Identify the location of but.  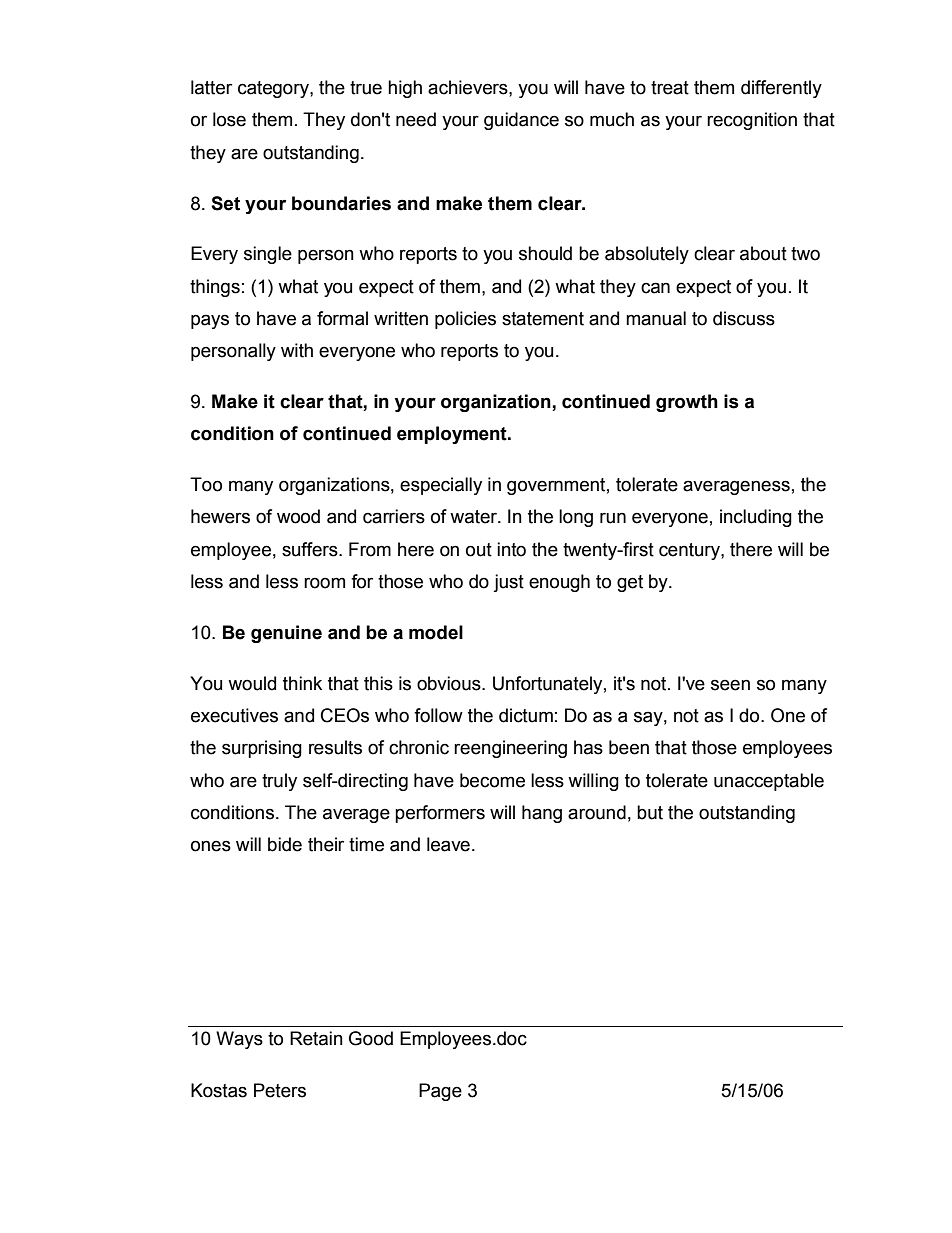
(650, 812).
